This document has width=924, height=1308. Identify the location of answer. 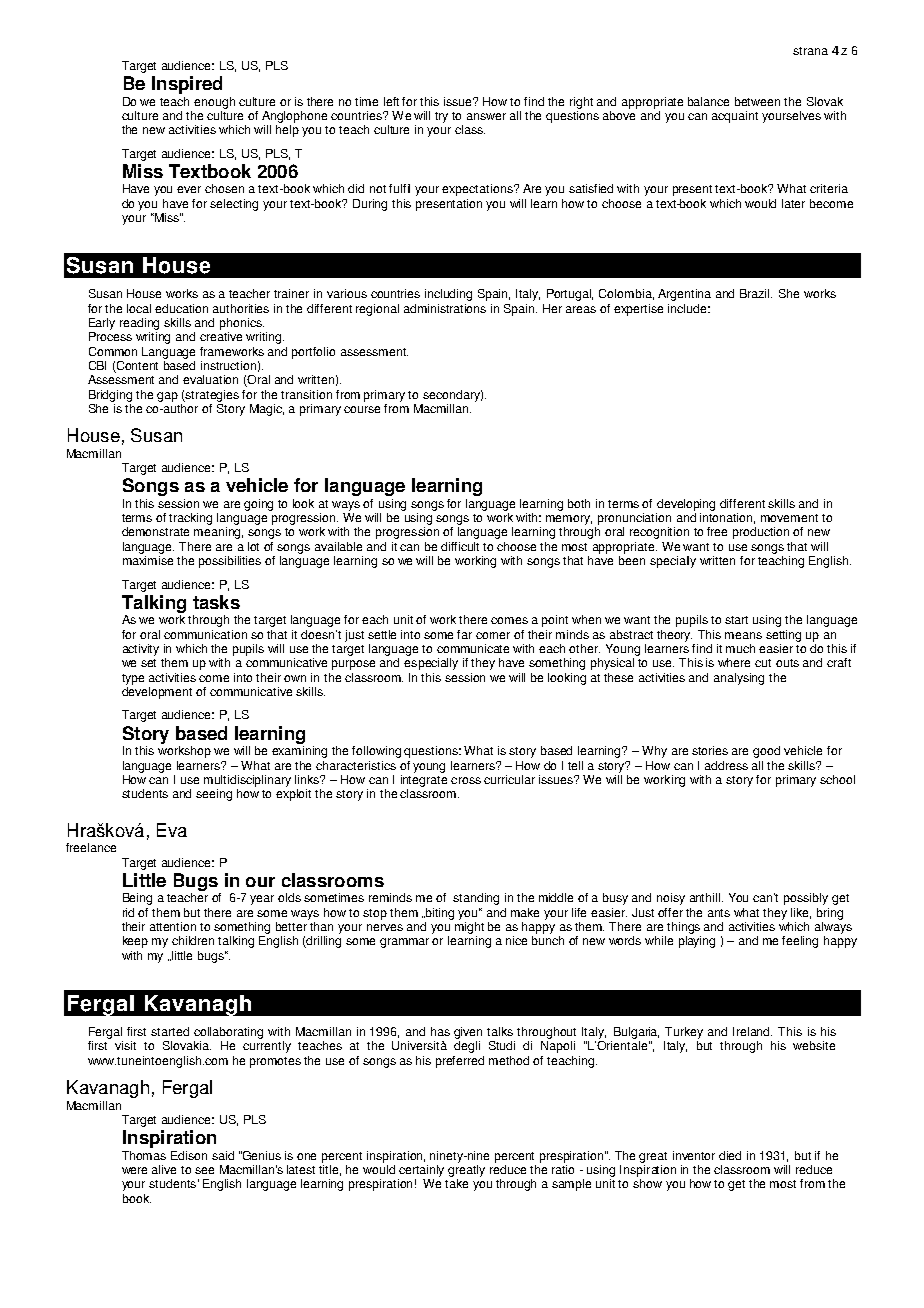
(486, 116).
